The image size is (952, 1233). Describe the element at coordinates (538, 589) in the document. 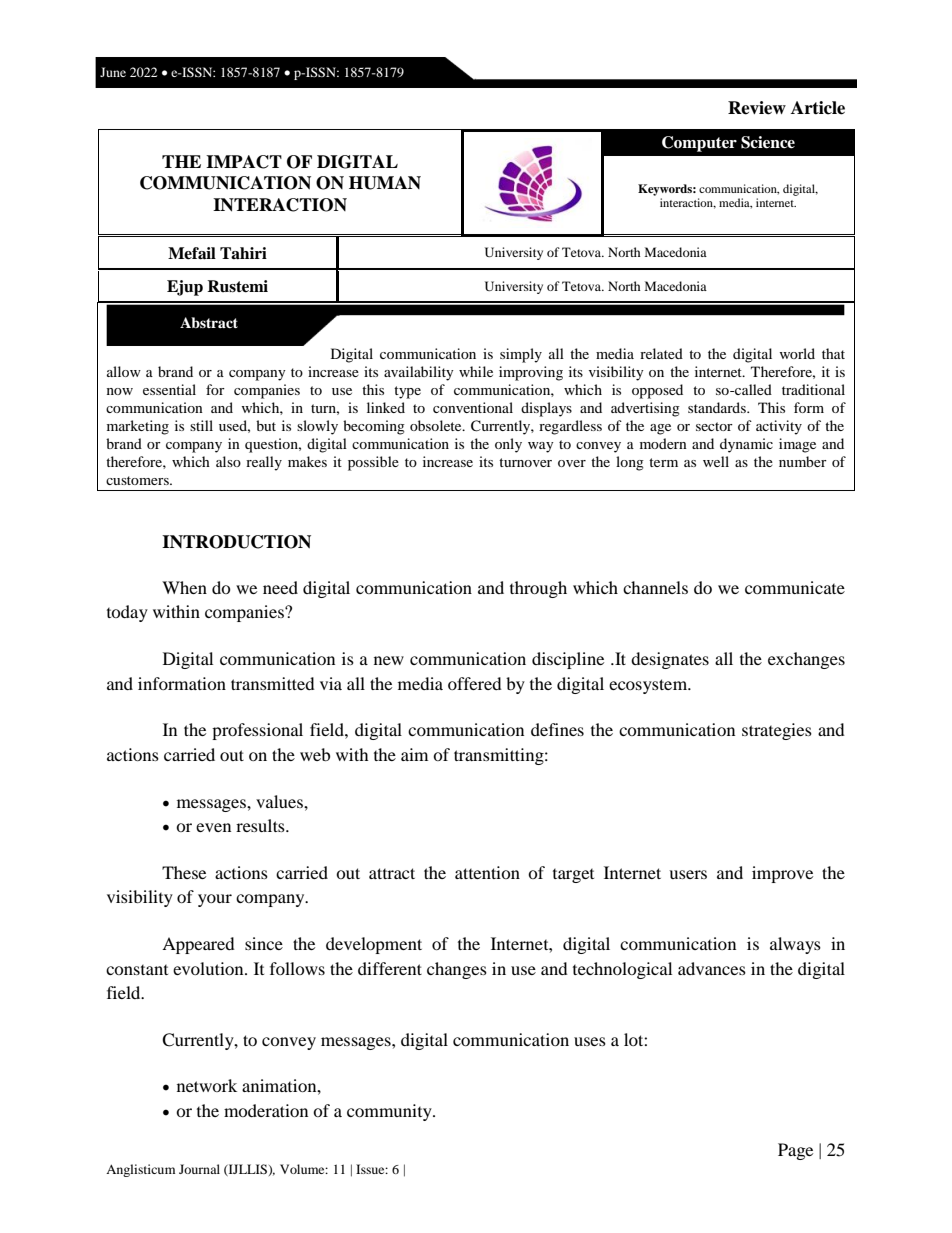

I see `through` at that location.
